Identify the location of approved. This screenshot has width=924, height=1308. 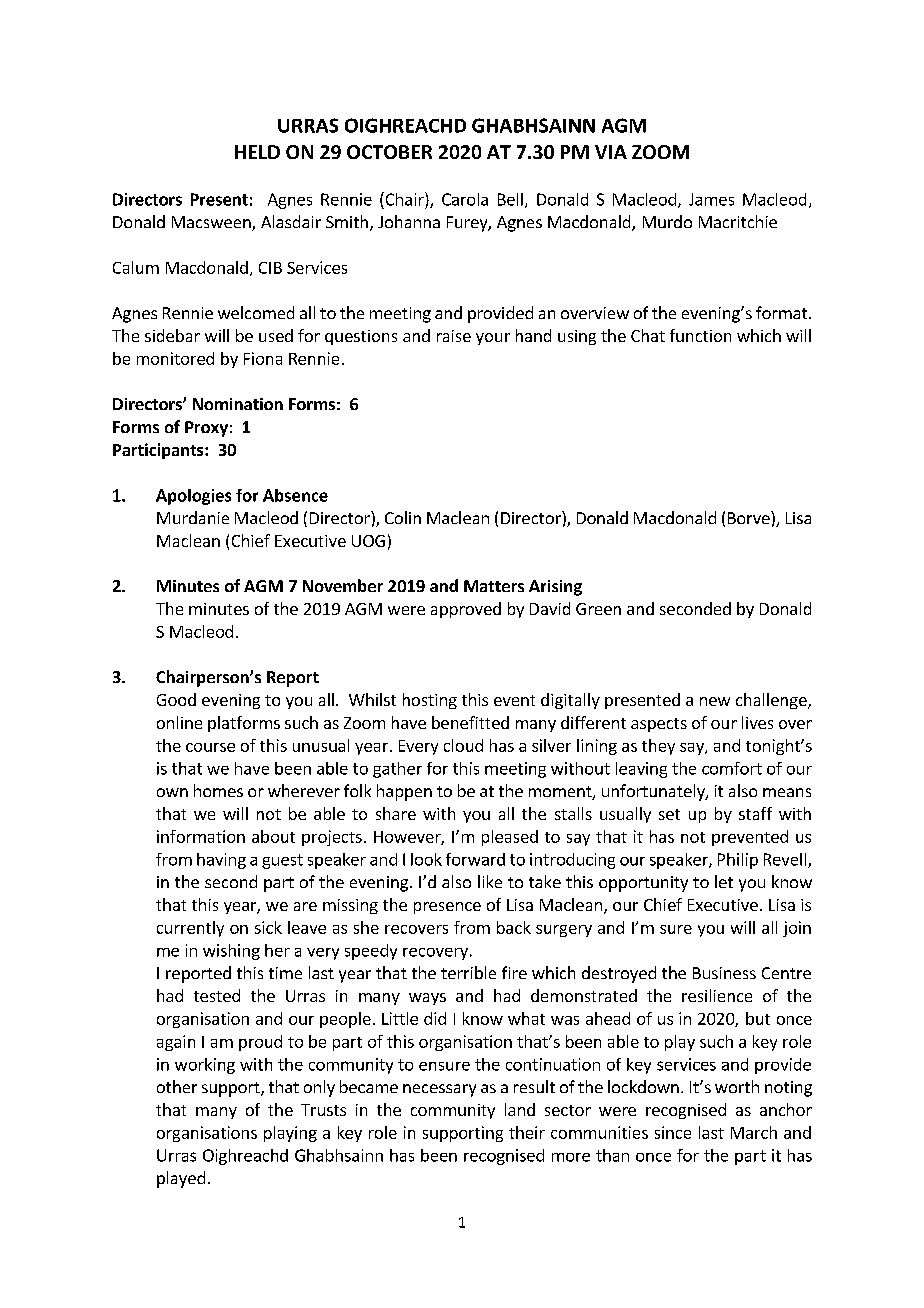
(466, 610).
